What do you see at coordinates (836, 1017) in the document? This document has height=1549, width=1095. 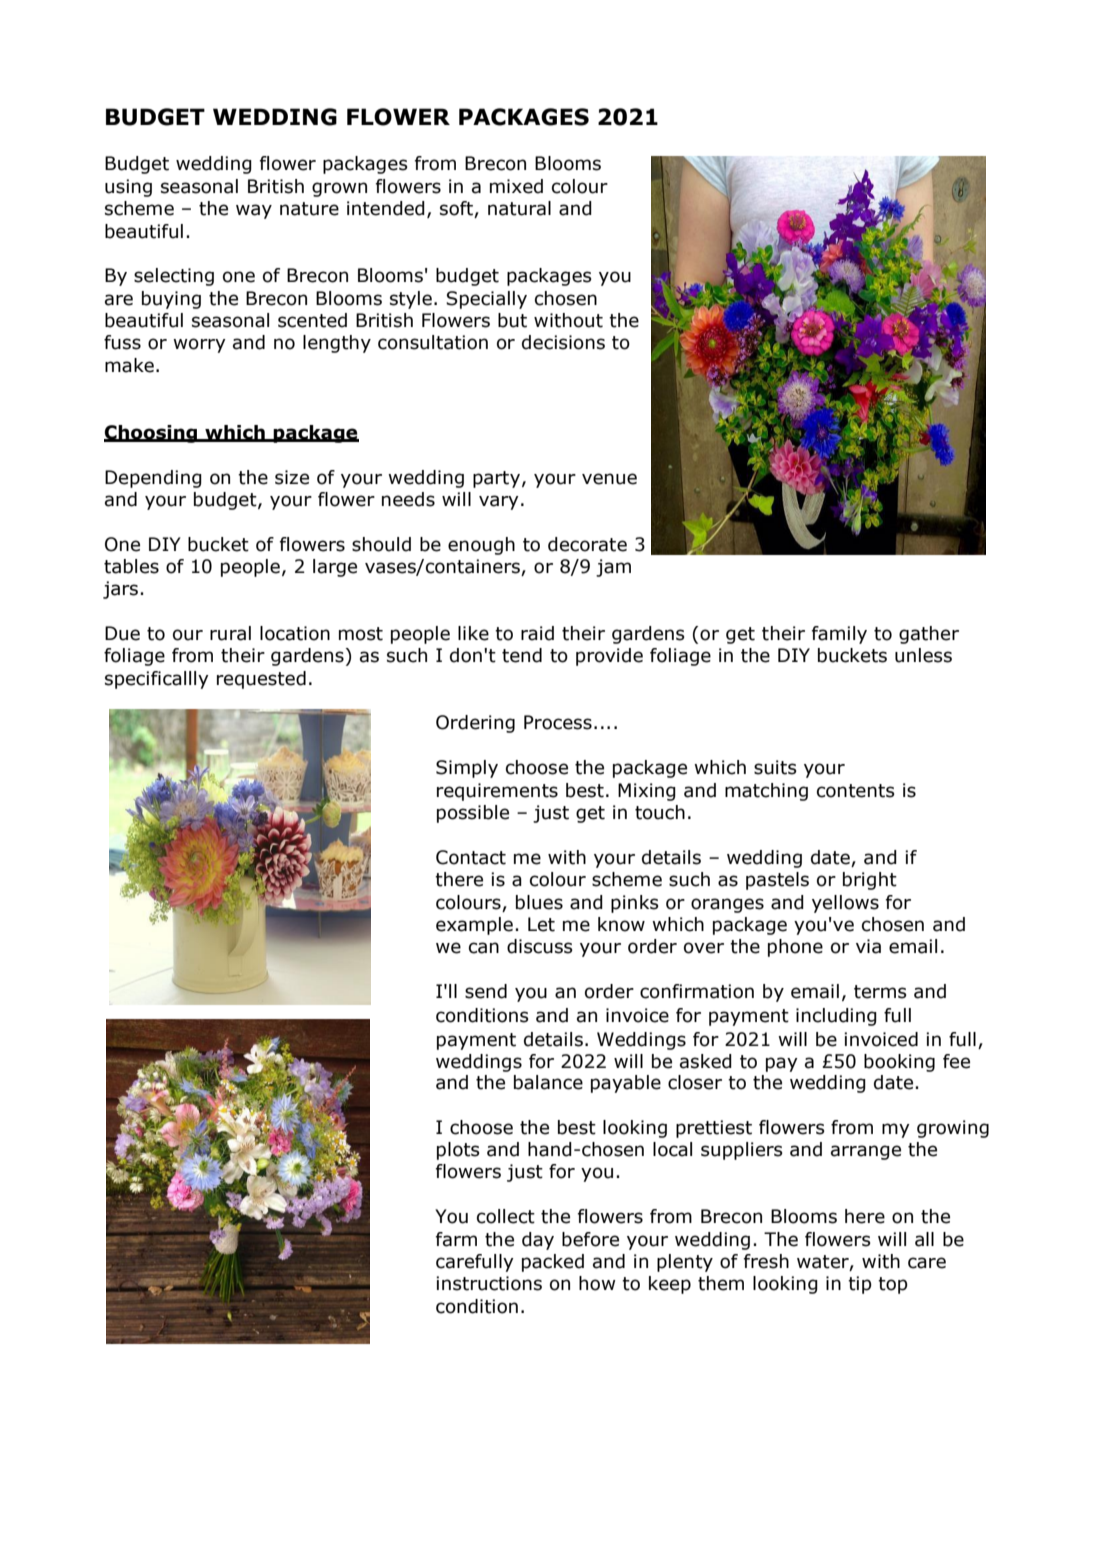 I see `including` at bounding box center [836, 1017].
